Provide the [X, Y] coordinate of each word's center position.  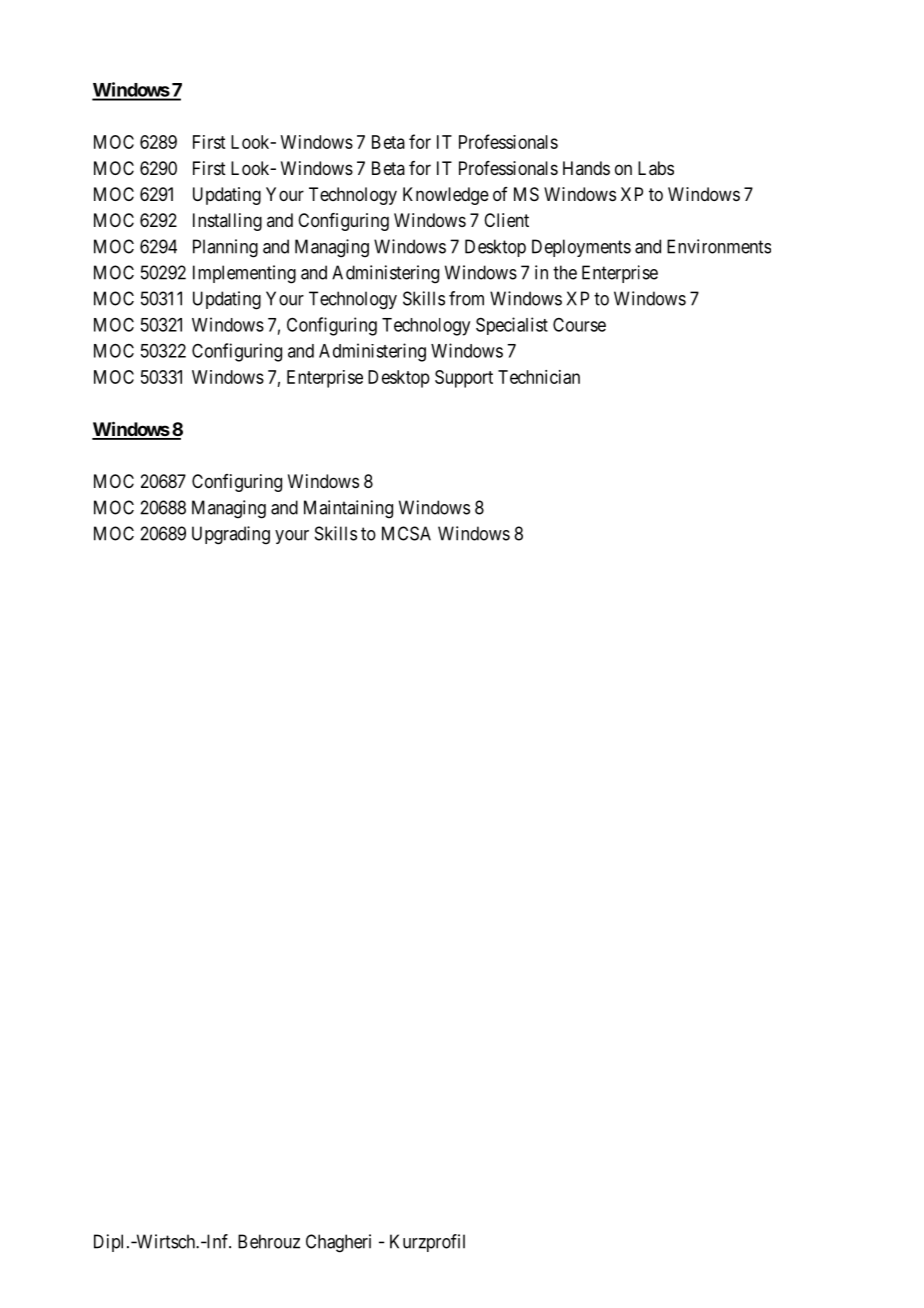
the [565, 272]
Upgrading [231, 535]
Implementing [244, 274]
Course [579, 325]
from [466, 298]
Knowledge [446, 196]
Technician [539, 377]
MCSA [406, 533]
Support [464, 379]
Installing [227, 222]
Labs [656, 168]
